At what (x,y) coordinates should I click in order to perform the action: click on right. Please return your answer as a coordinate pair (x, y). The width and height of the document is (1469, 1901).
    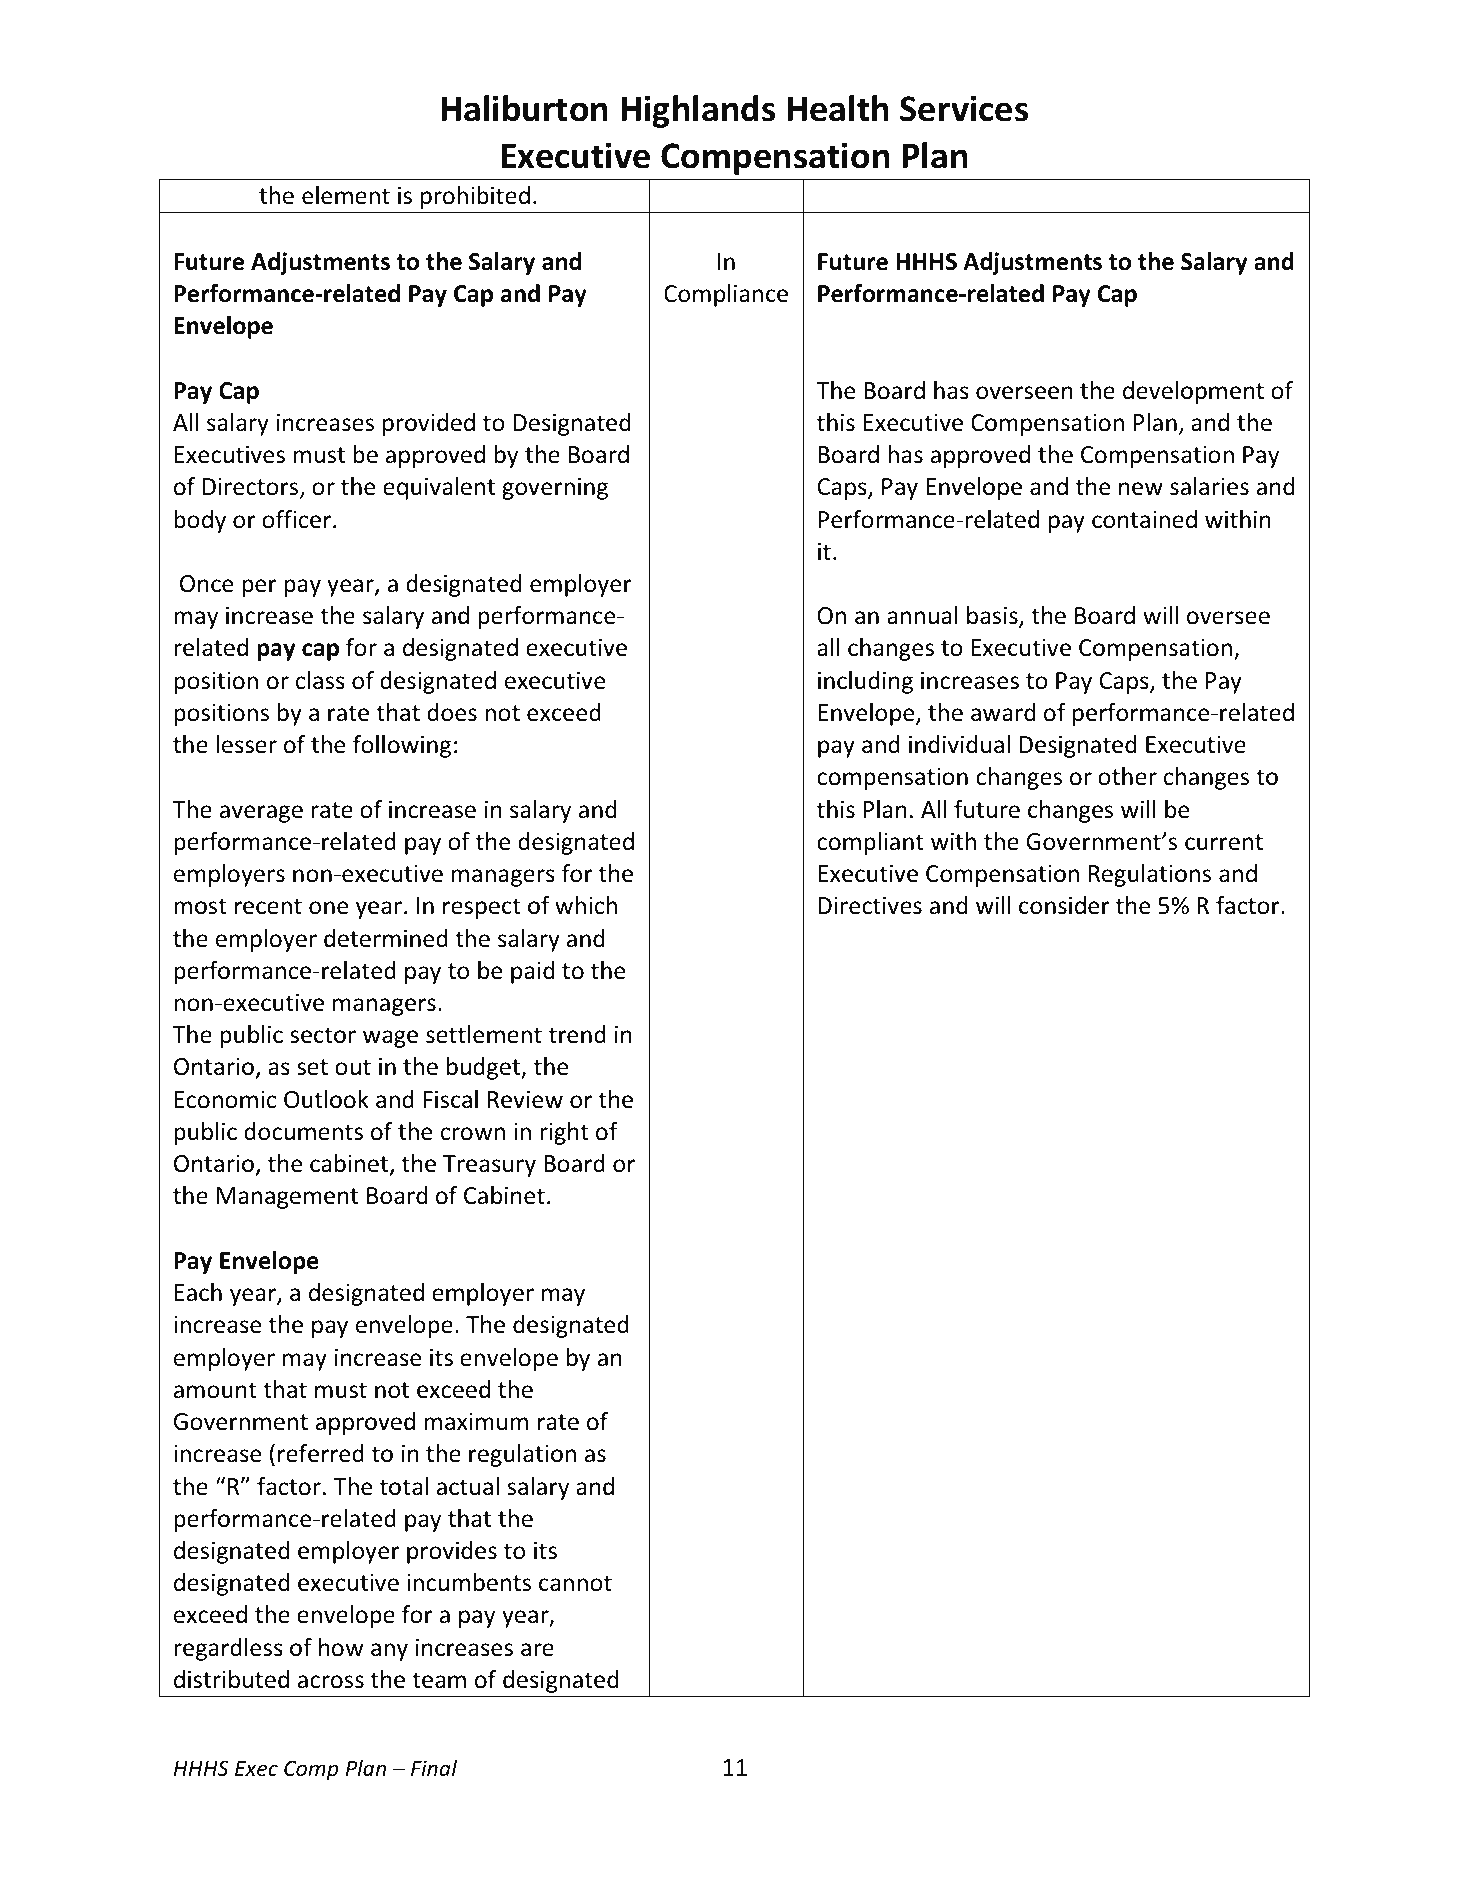
    Looking at the image, I should click on (564, 1133).
